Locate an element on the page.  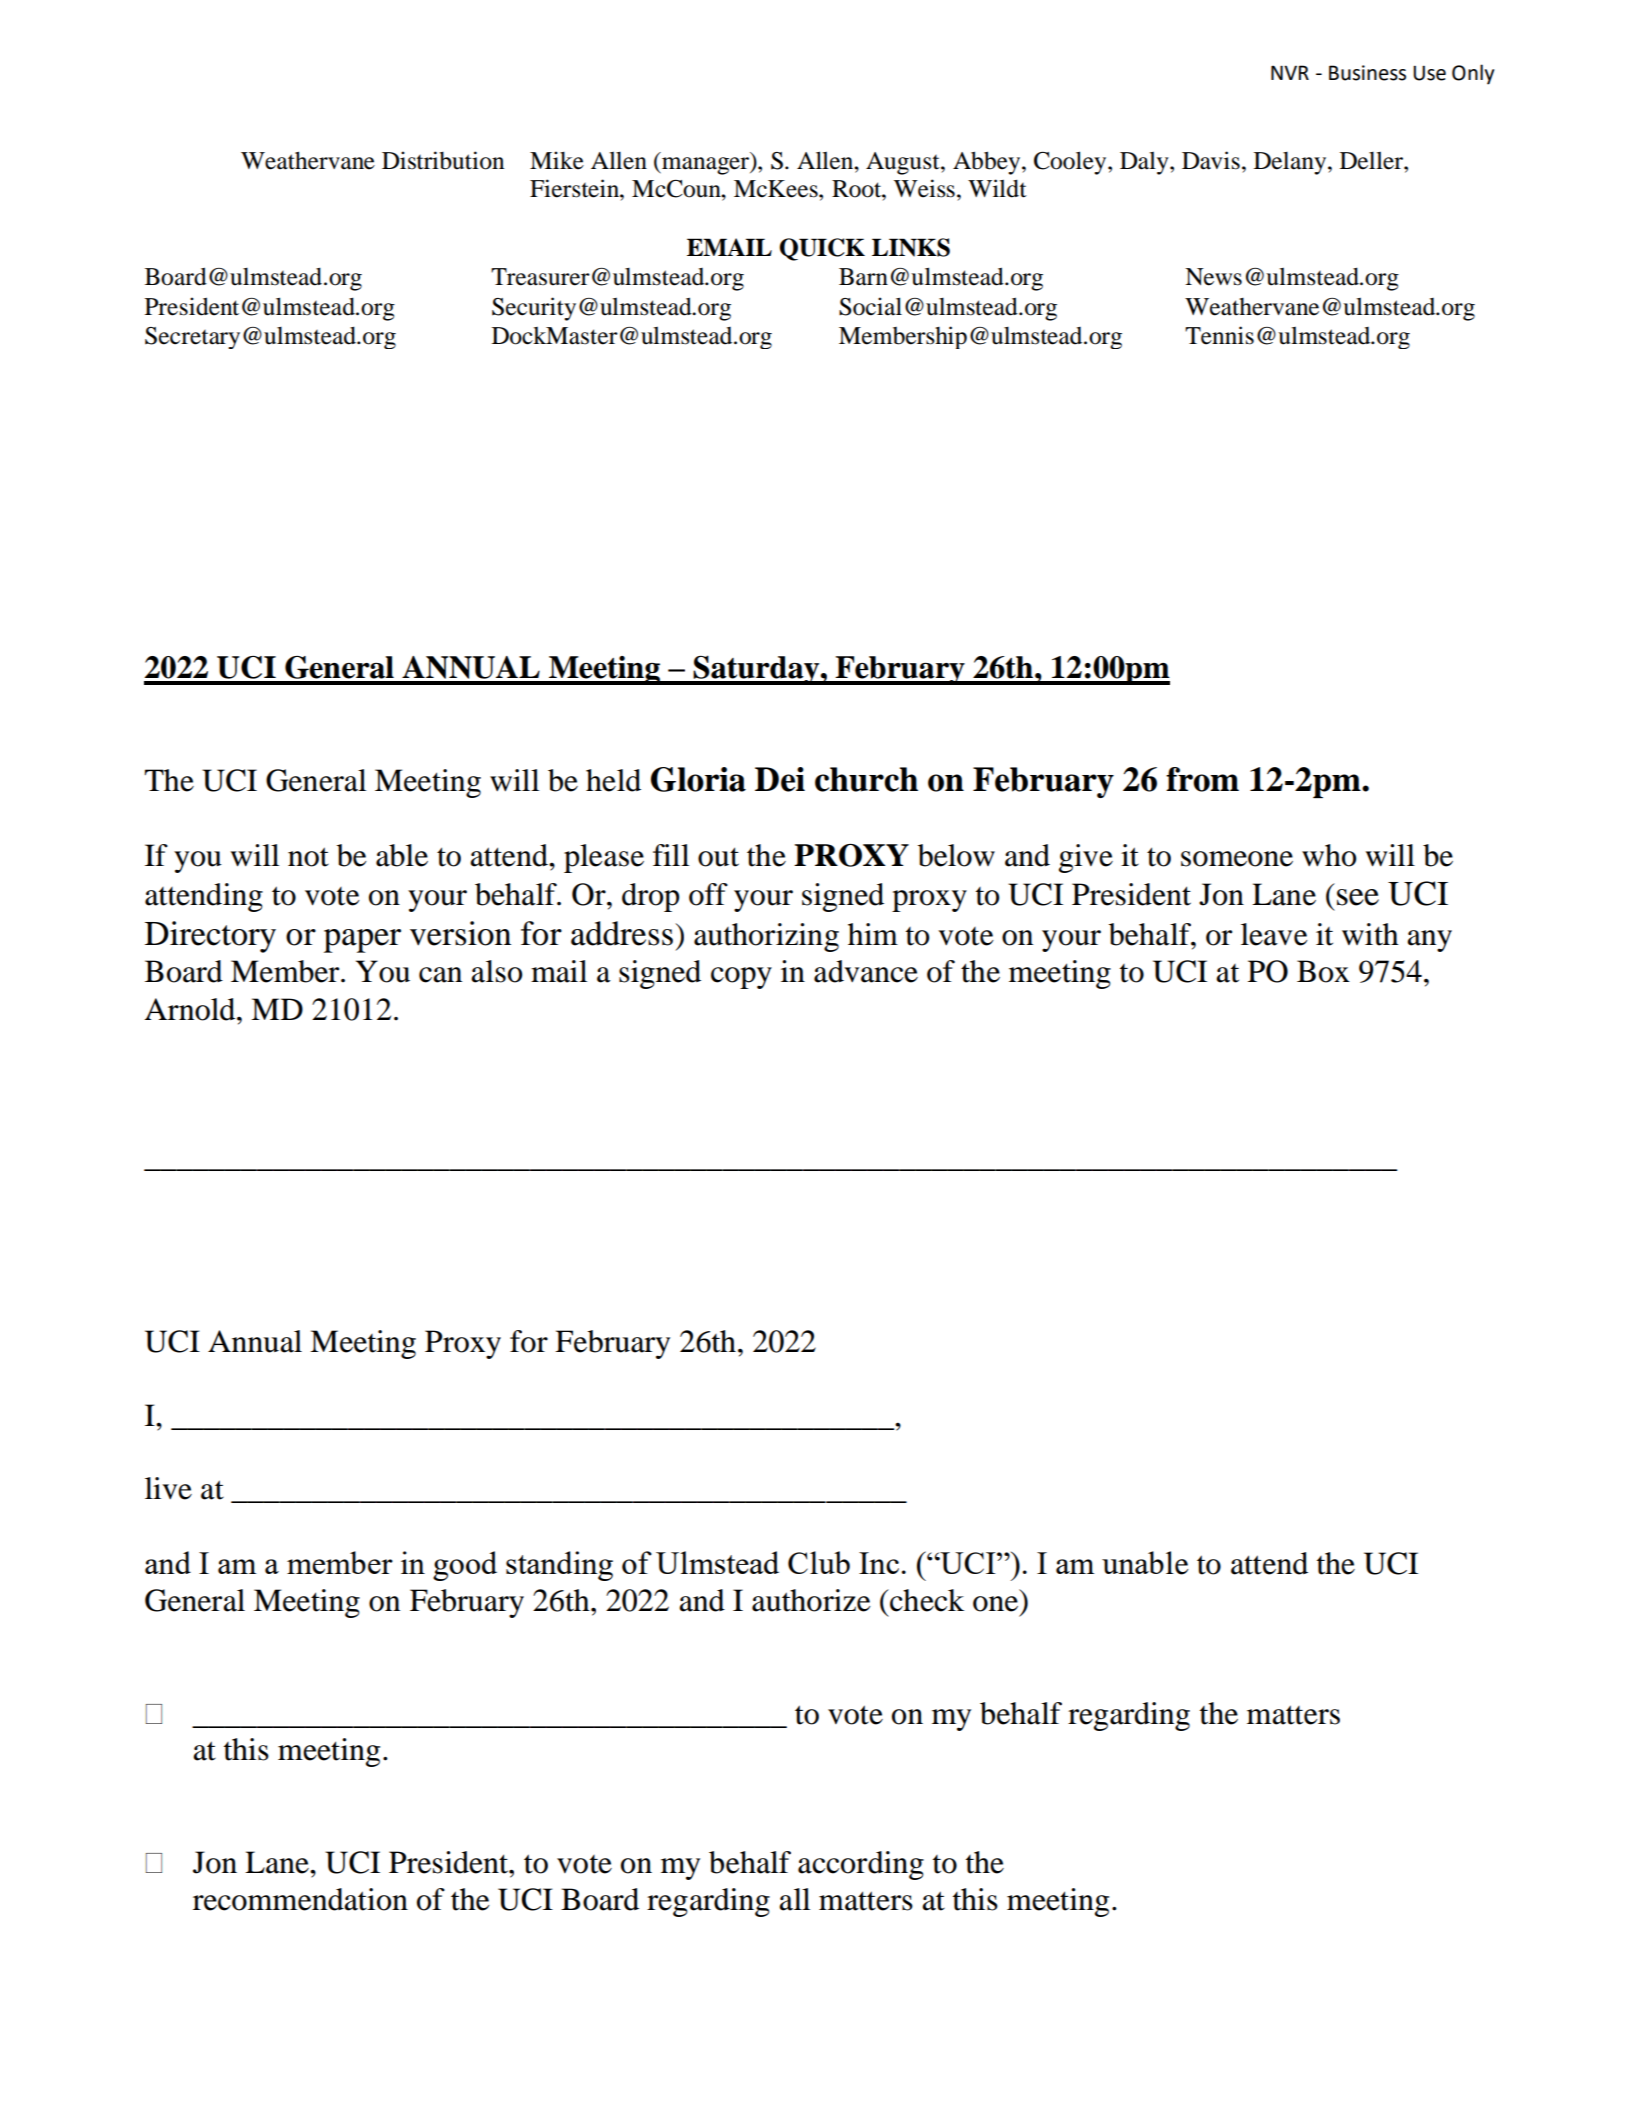
not is located at coordinates (308, 857).
